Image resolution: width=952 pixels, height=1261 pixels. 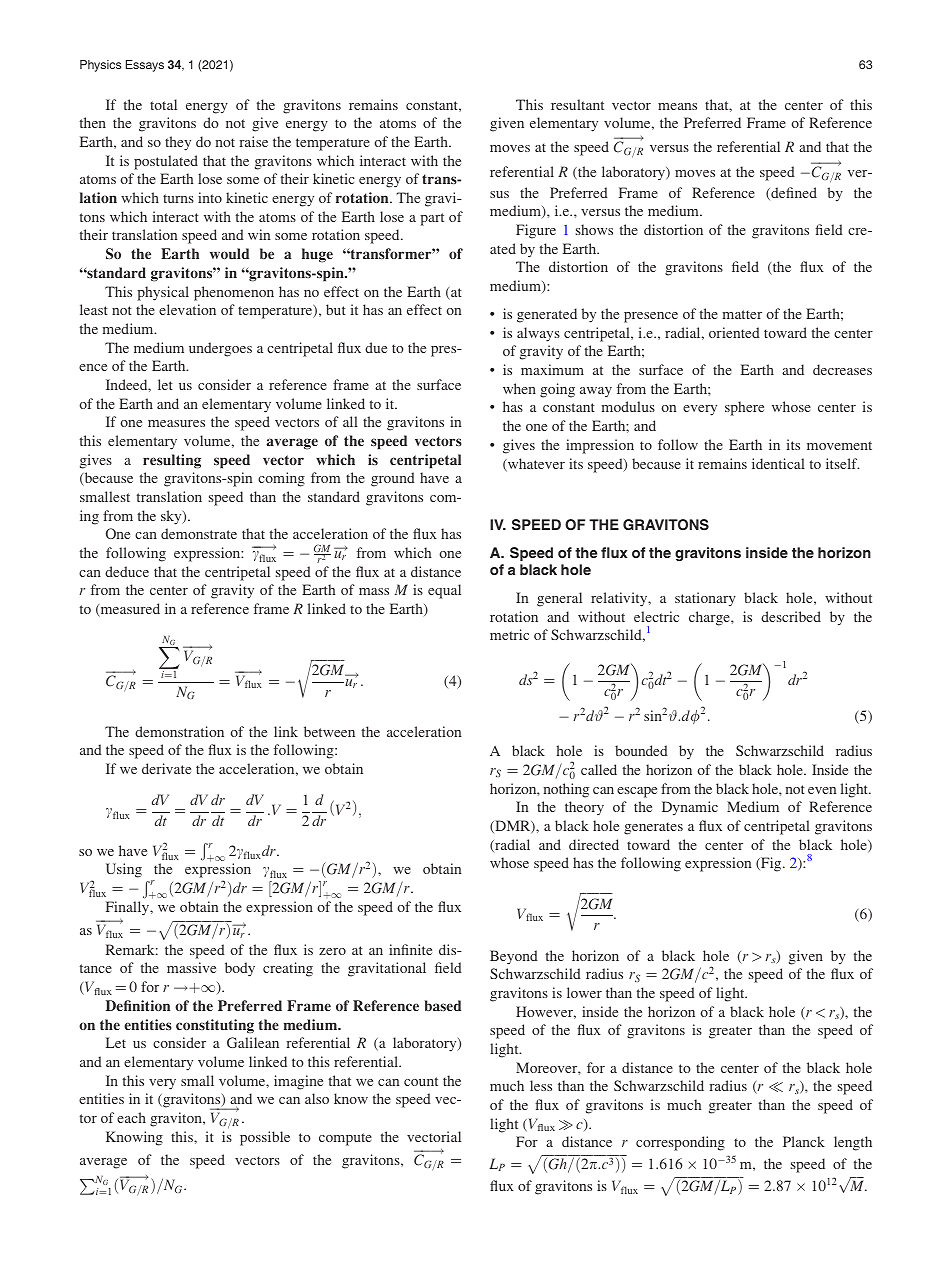 What do you see at coordinates (566, 790) in the document?
I see `nothing` at bounding box center [566, 790].
